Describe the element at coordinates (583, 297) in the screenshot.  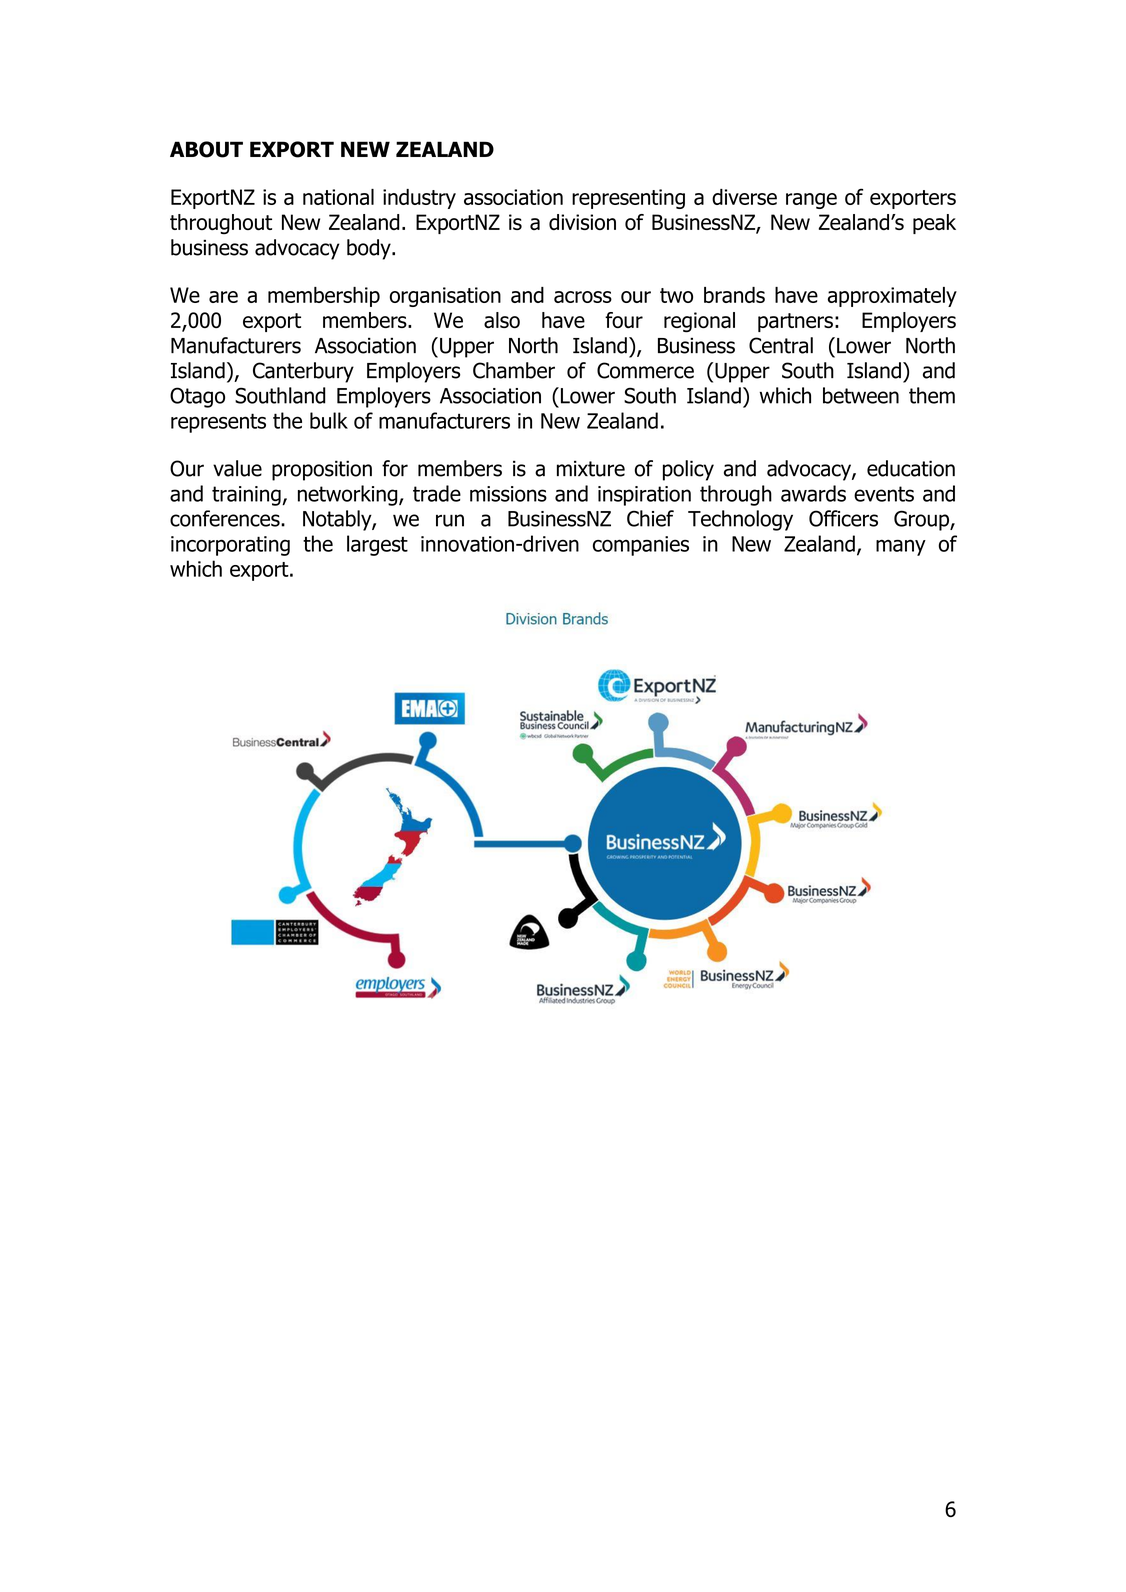
I see `across` at that location.
